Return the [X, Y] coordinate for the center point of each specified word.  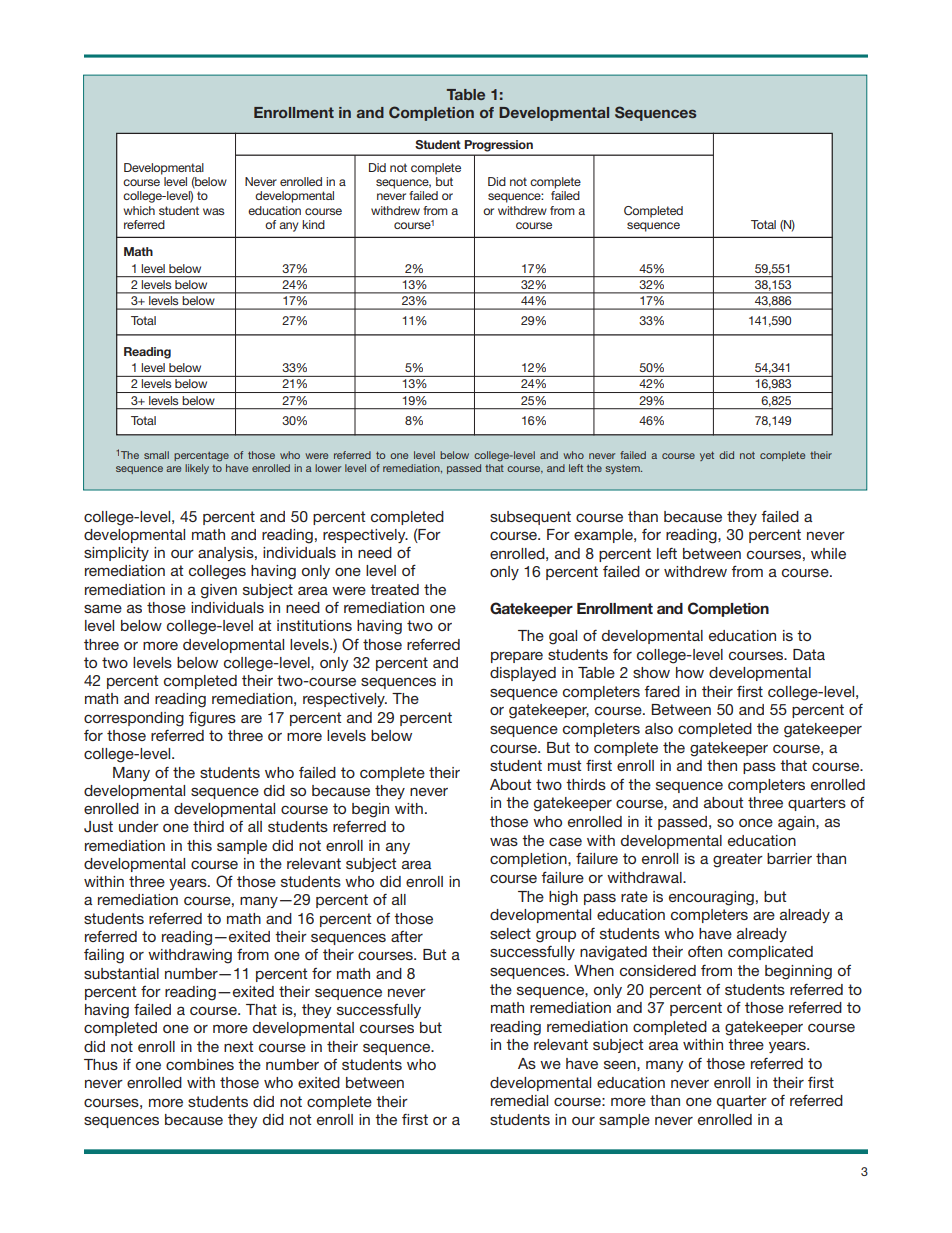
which [139, 210]
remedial [519, 1100]
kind [313, 224]
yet [707, 456]
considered [658, 970]
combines [200, 1064]
